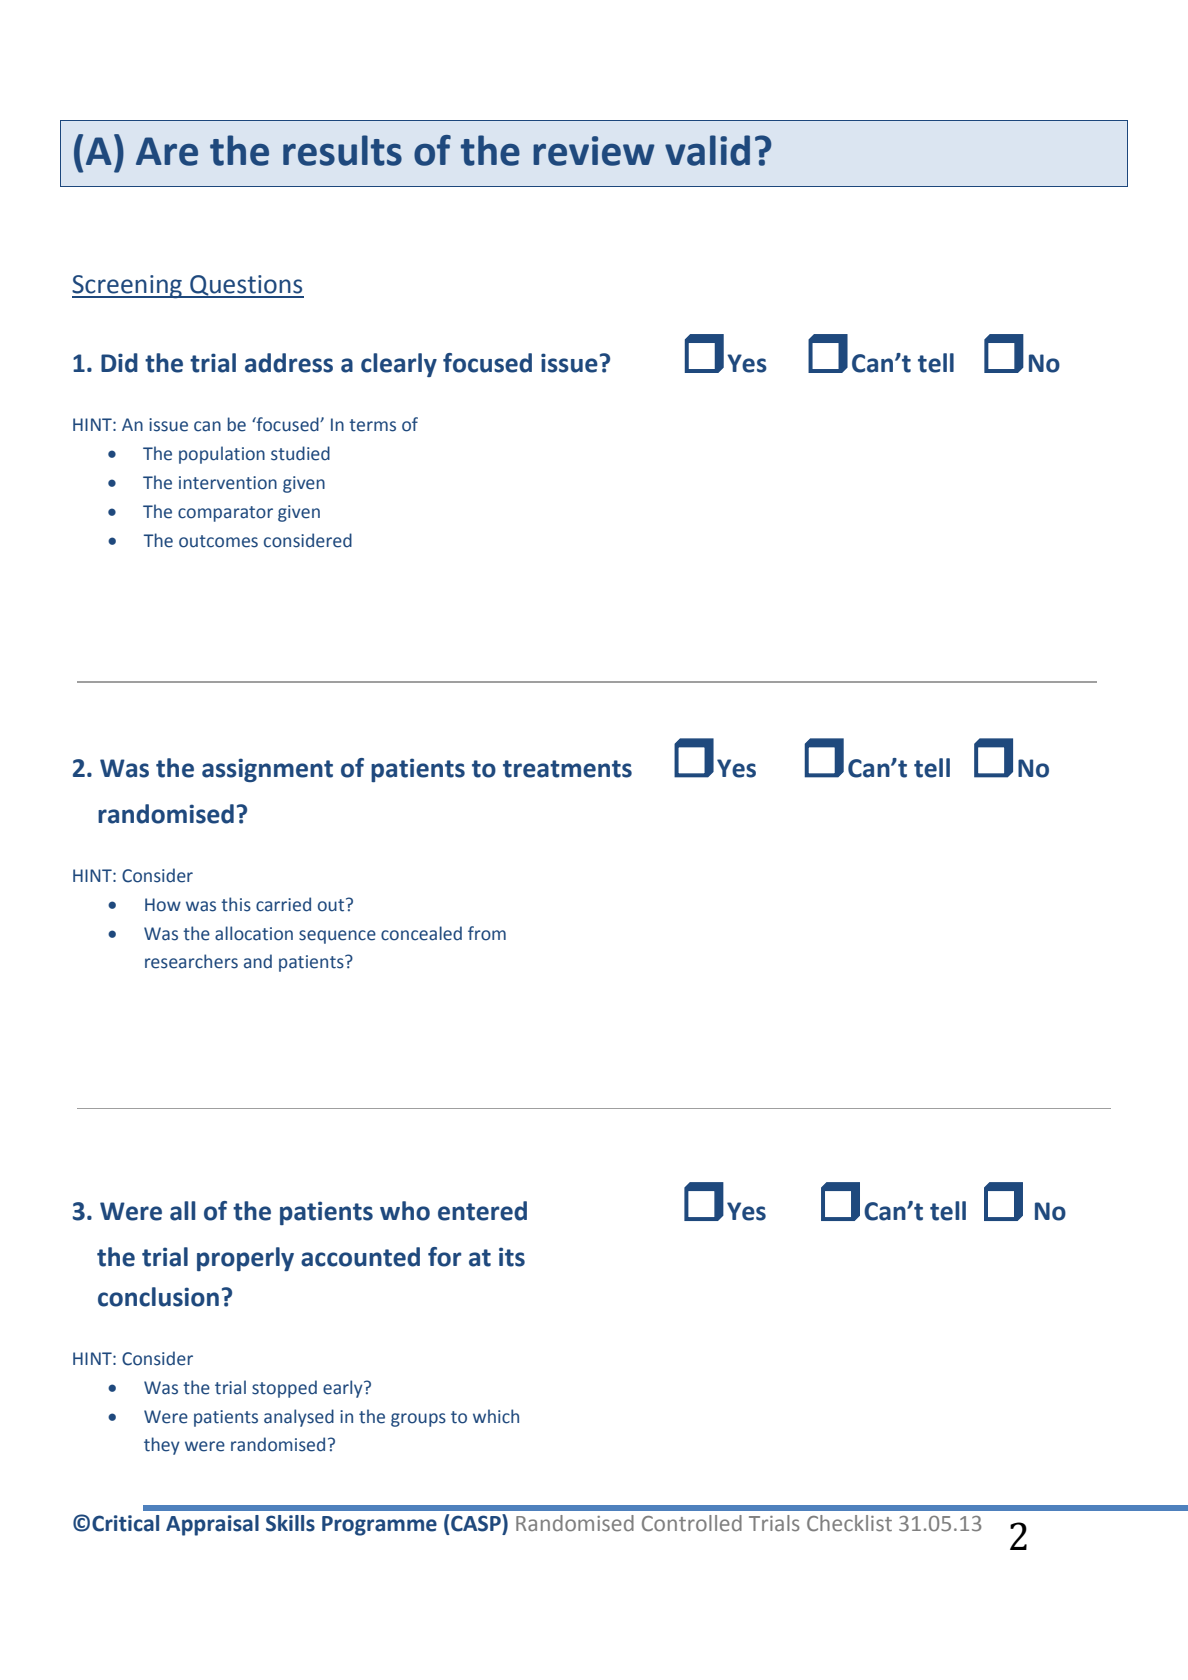 This screenshot has width=1188, height=1680. I want to click on which, so click(496, 1416).
